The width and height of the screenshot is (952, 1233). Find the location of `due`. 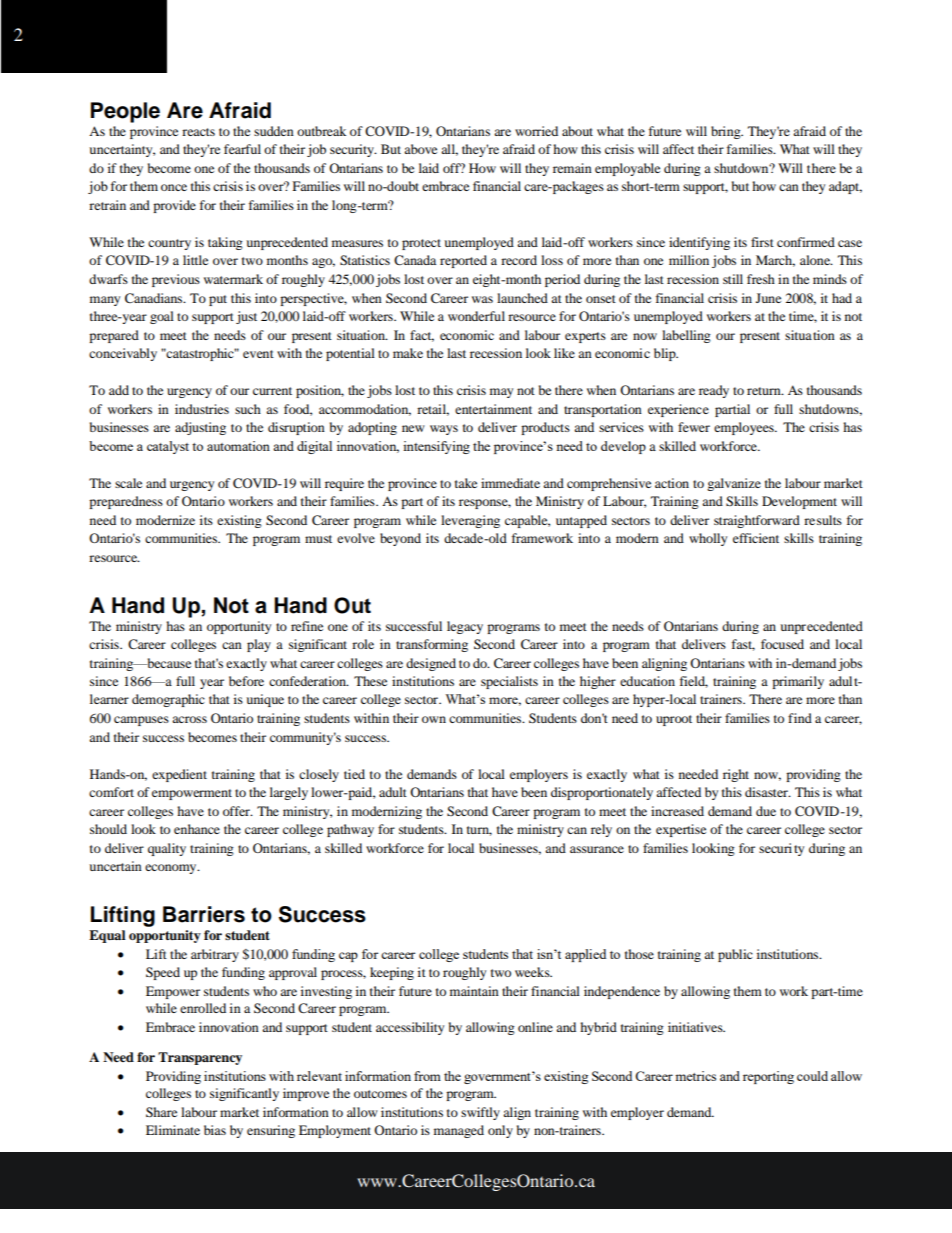

due is located at coordinates (766, 811).
